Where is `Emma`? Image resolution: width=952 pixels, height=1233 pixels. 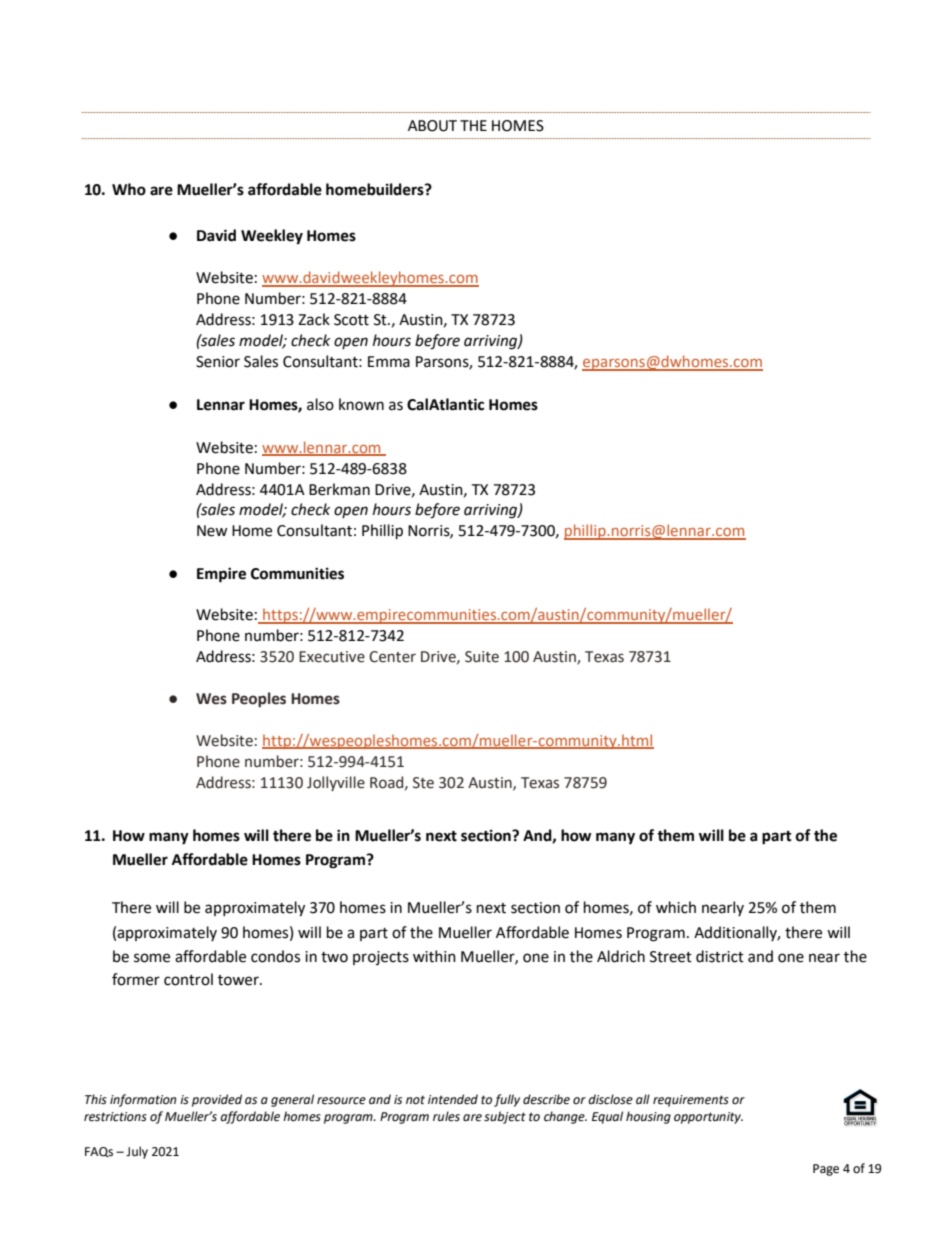
Emma is located at coordinates (389, 362).
